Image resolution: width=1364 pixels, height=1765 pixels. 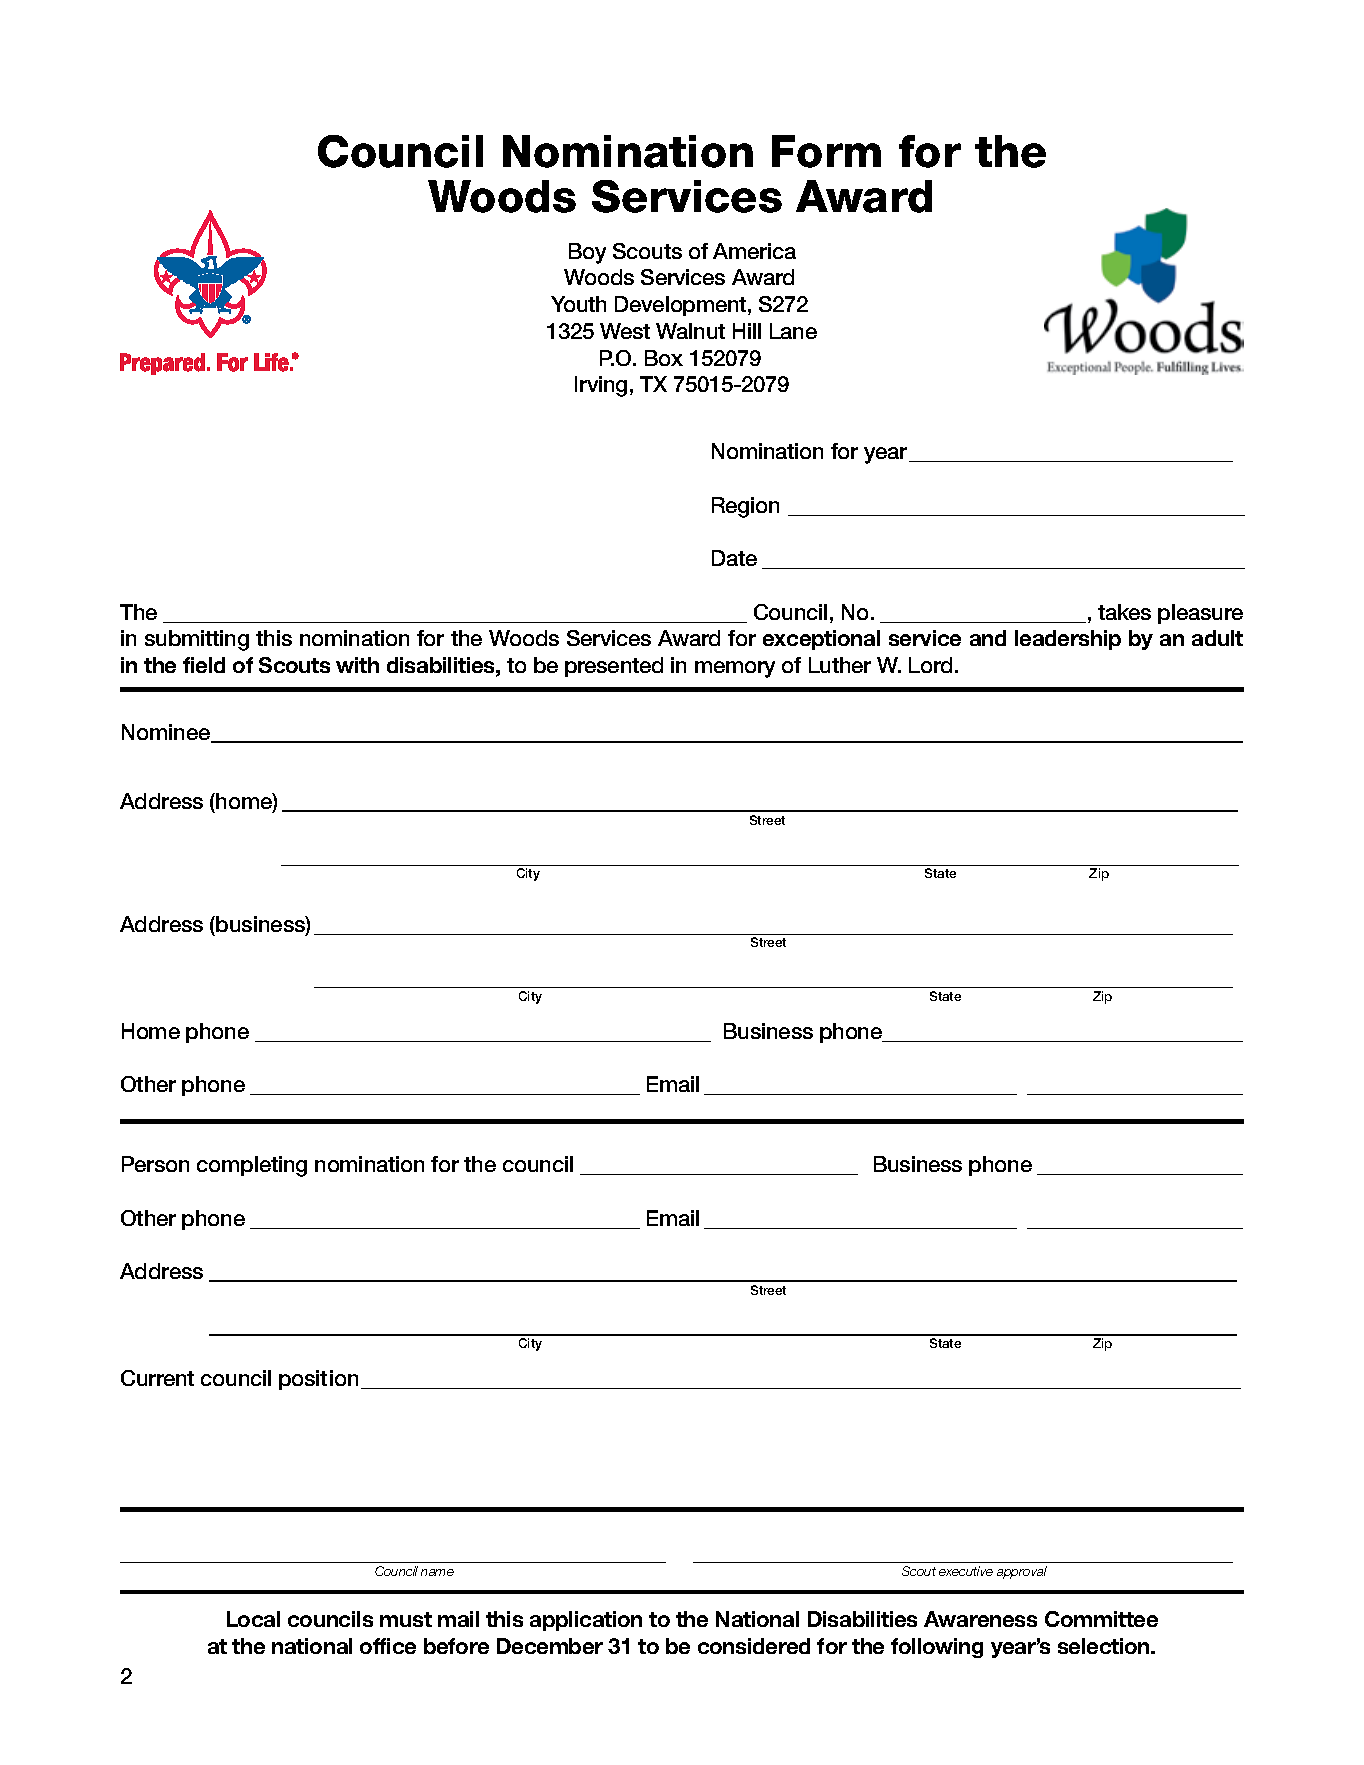 I want to click on completing, so click(x=252, y=1166).
